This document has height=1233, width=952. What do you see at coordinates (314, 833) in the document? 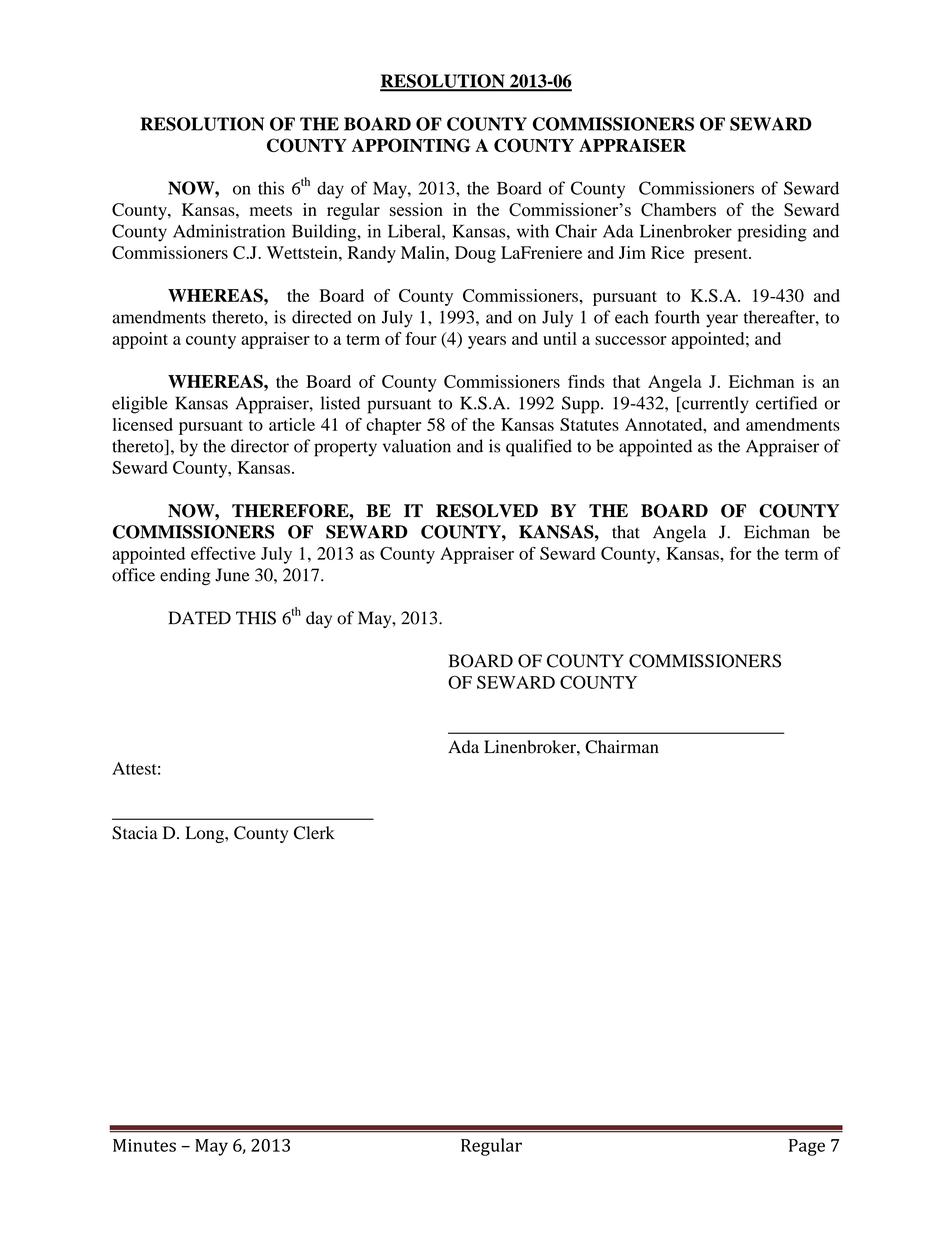
I see `Clerk` at bounding box center [314, 833].
